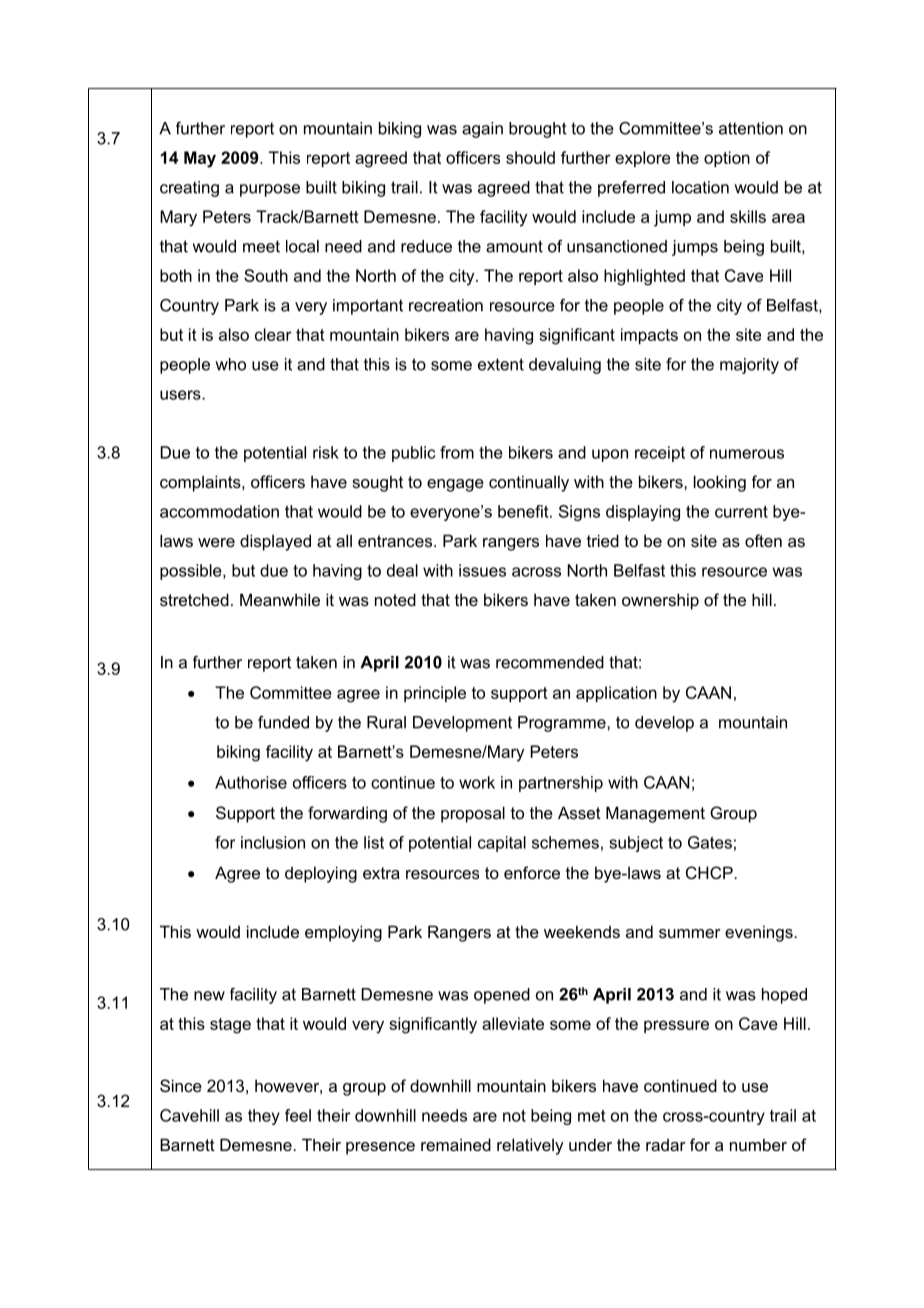  I want to click on majority, so click(749, 366).
